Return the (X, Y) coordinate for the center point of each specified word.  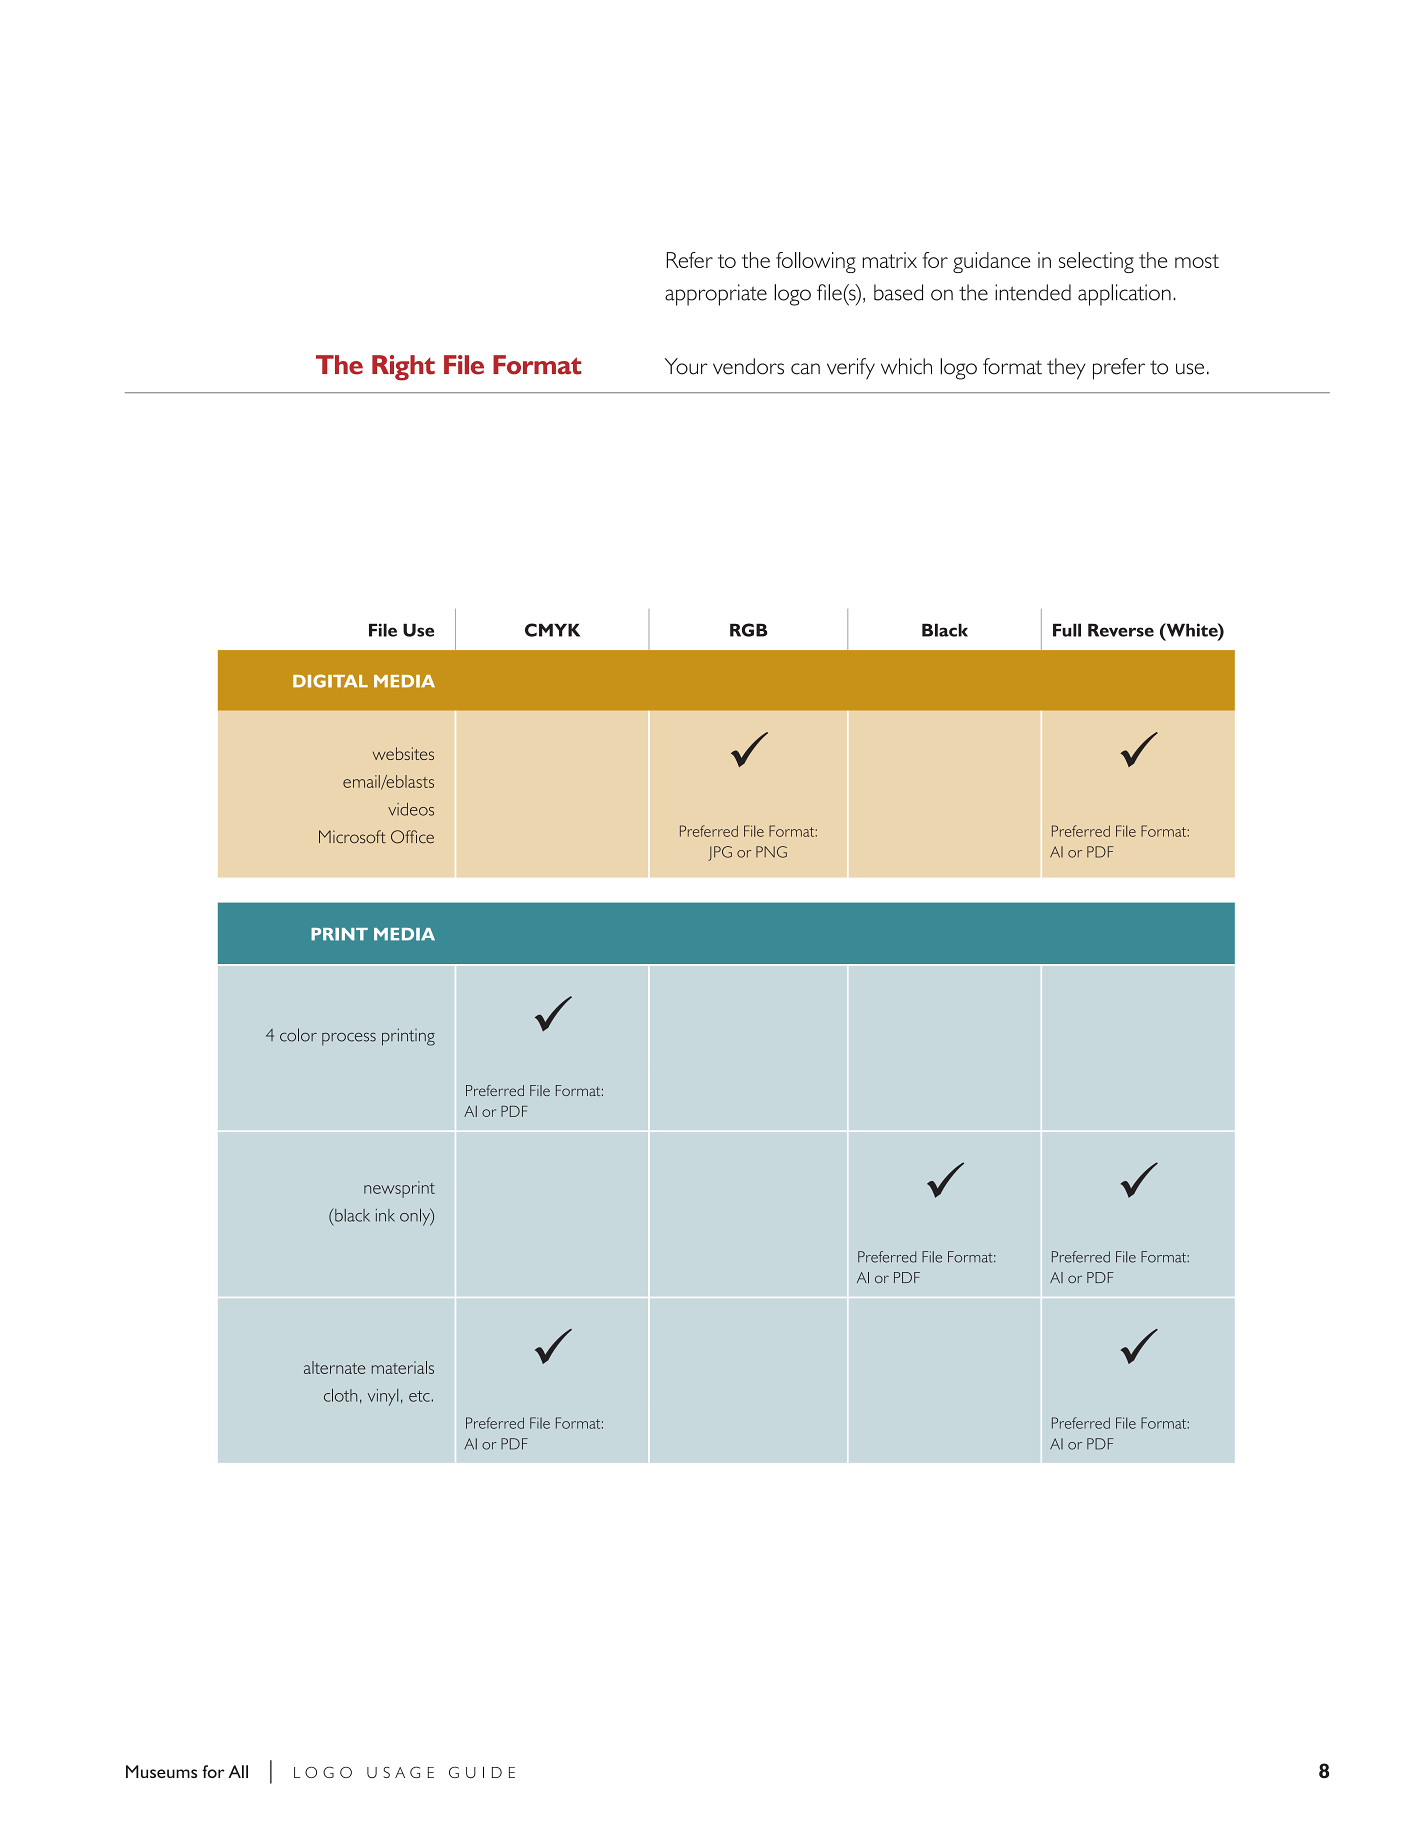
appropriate (716, 295)
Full (1067, 630)
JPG (720, 853)
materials (403, 1367)
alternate (334, 1367)
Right (403, 368)
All (238, 1771)
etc (419, 1396)
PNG (771, 852)
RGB (749, 630)
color (298, 1035)
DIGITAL (330, 681)
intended (1033, 292)
